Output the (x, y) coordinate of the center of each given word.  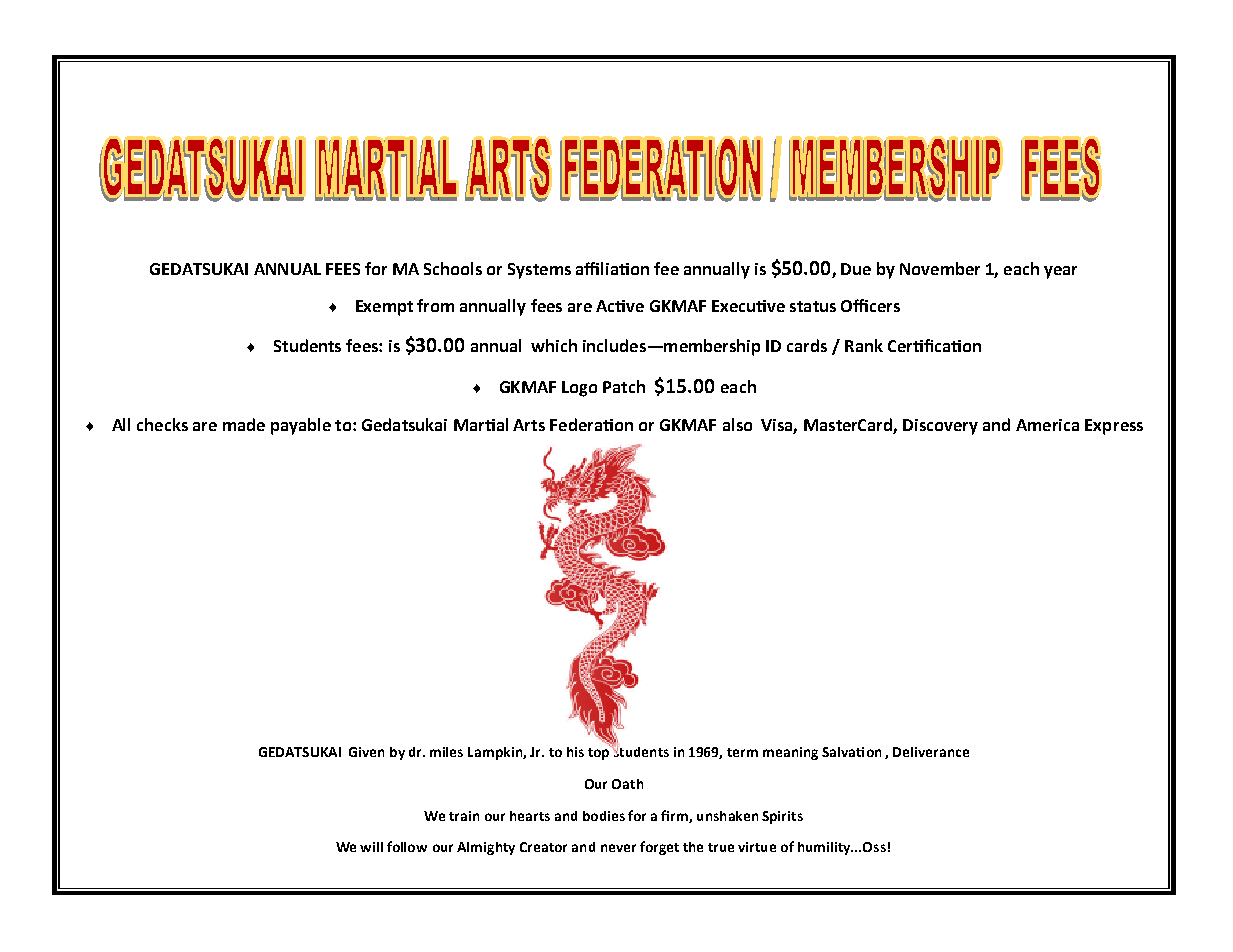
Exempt (384, 308)
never (618, 848)
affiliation (612, 268)
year (1060, 272)
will (371, 847)
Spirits (782, 817)
